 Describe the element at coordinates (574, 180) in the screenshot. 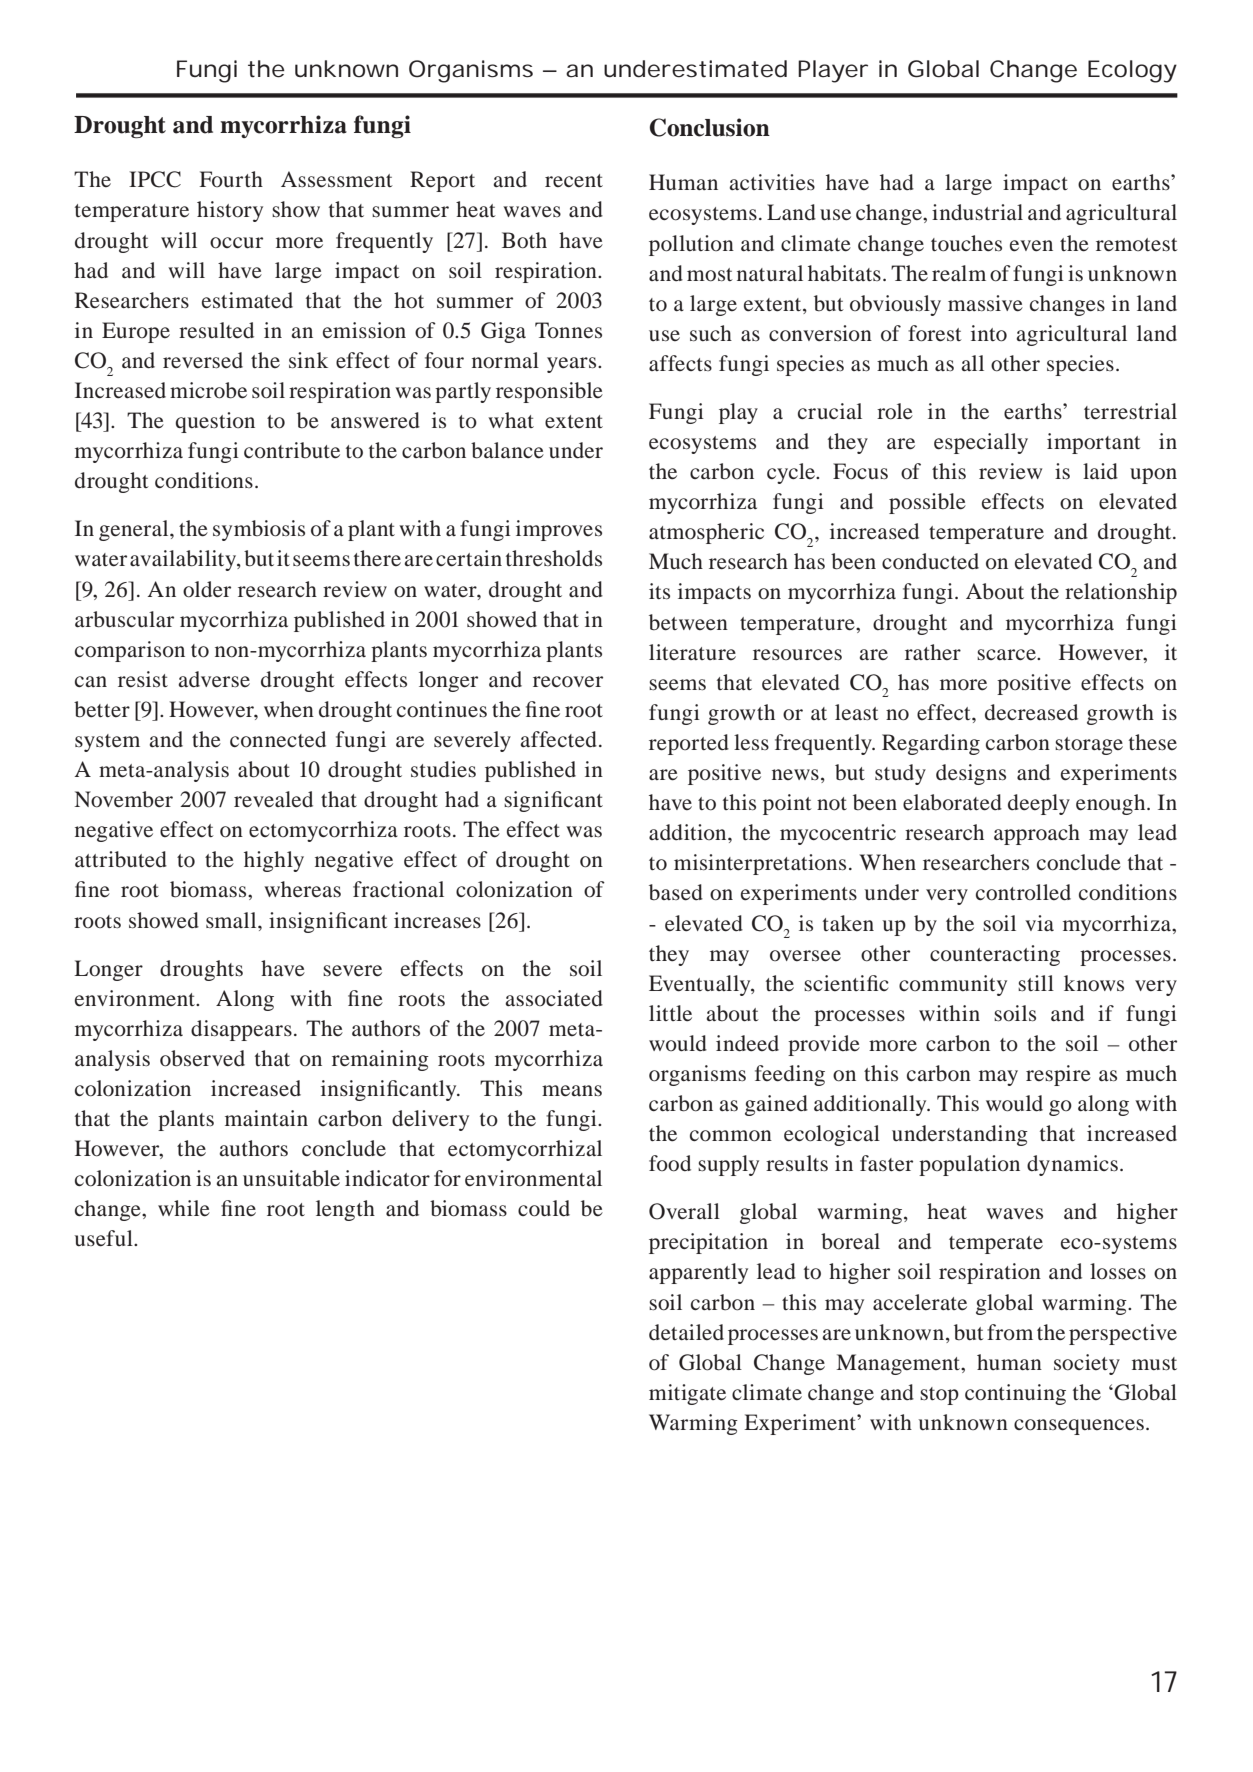

I see `recent` at that location.
